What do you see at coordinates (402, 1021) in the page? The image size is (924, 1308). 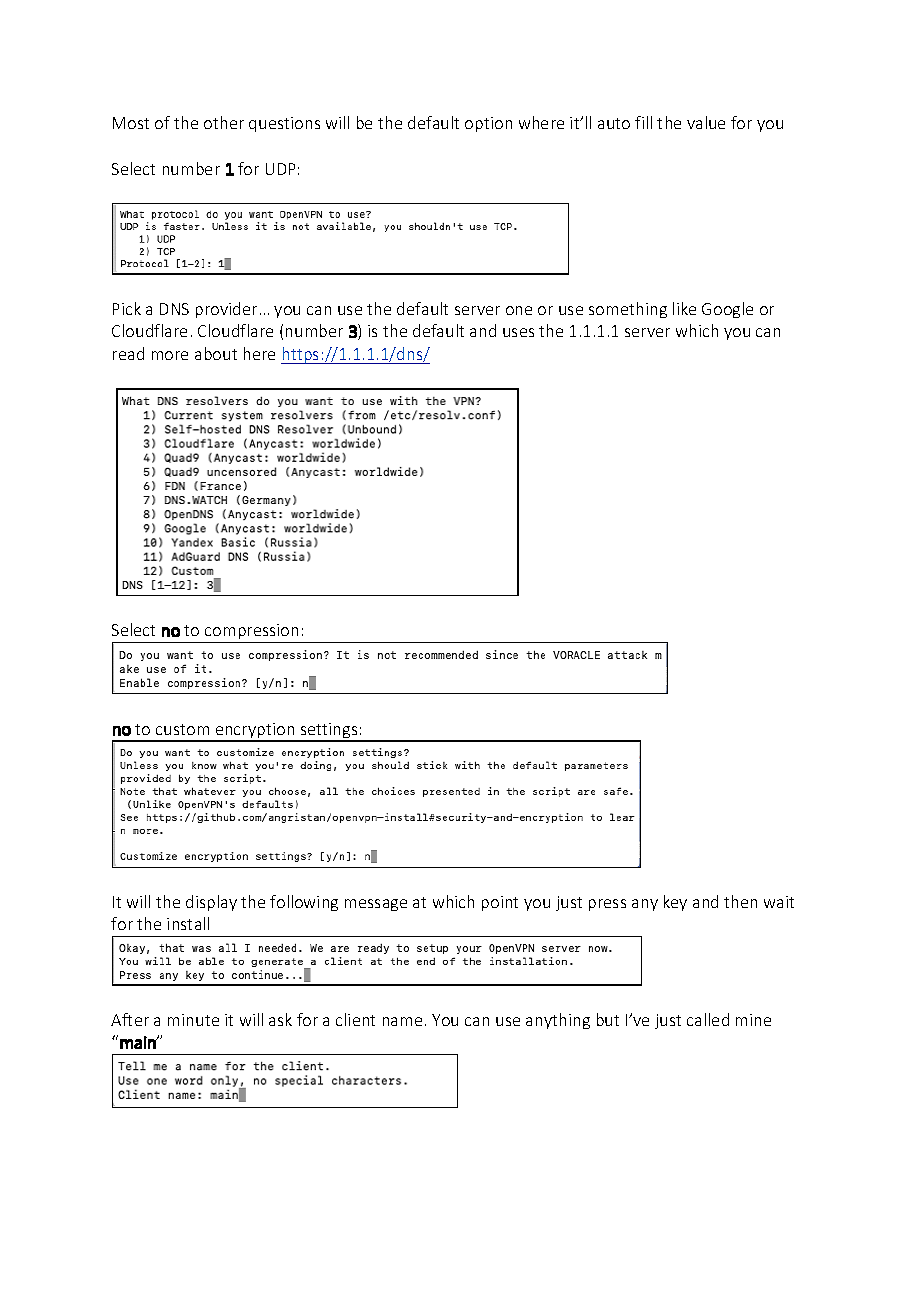 I see `name` at bounding box center [402, 1021].
